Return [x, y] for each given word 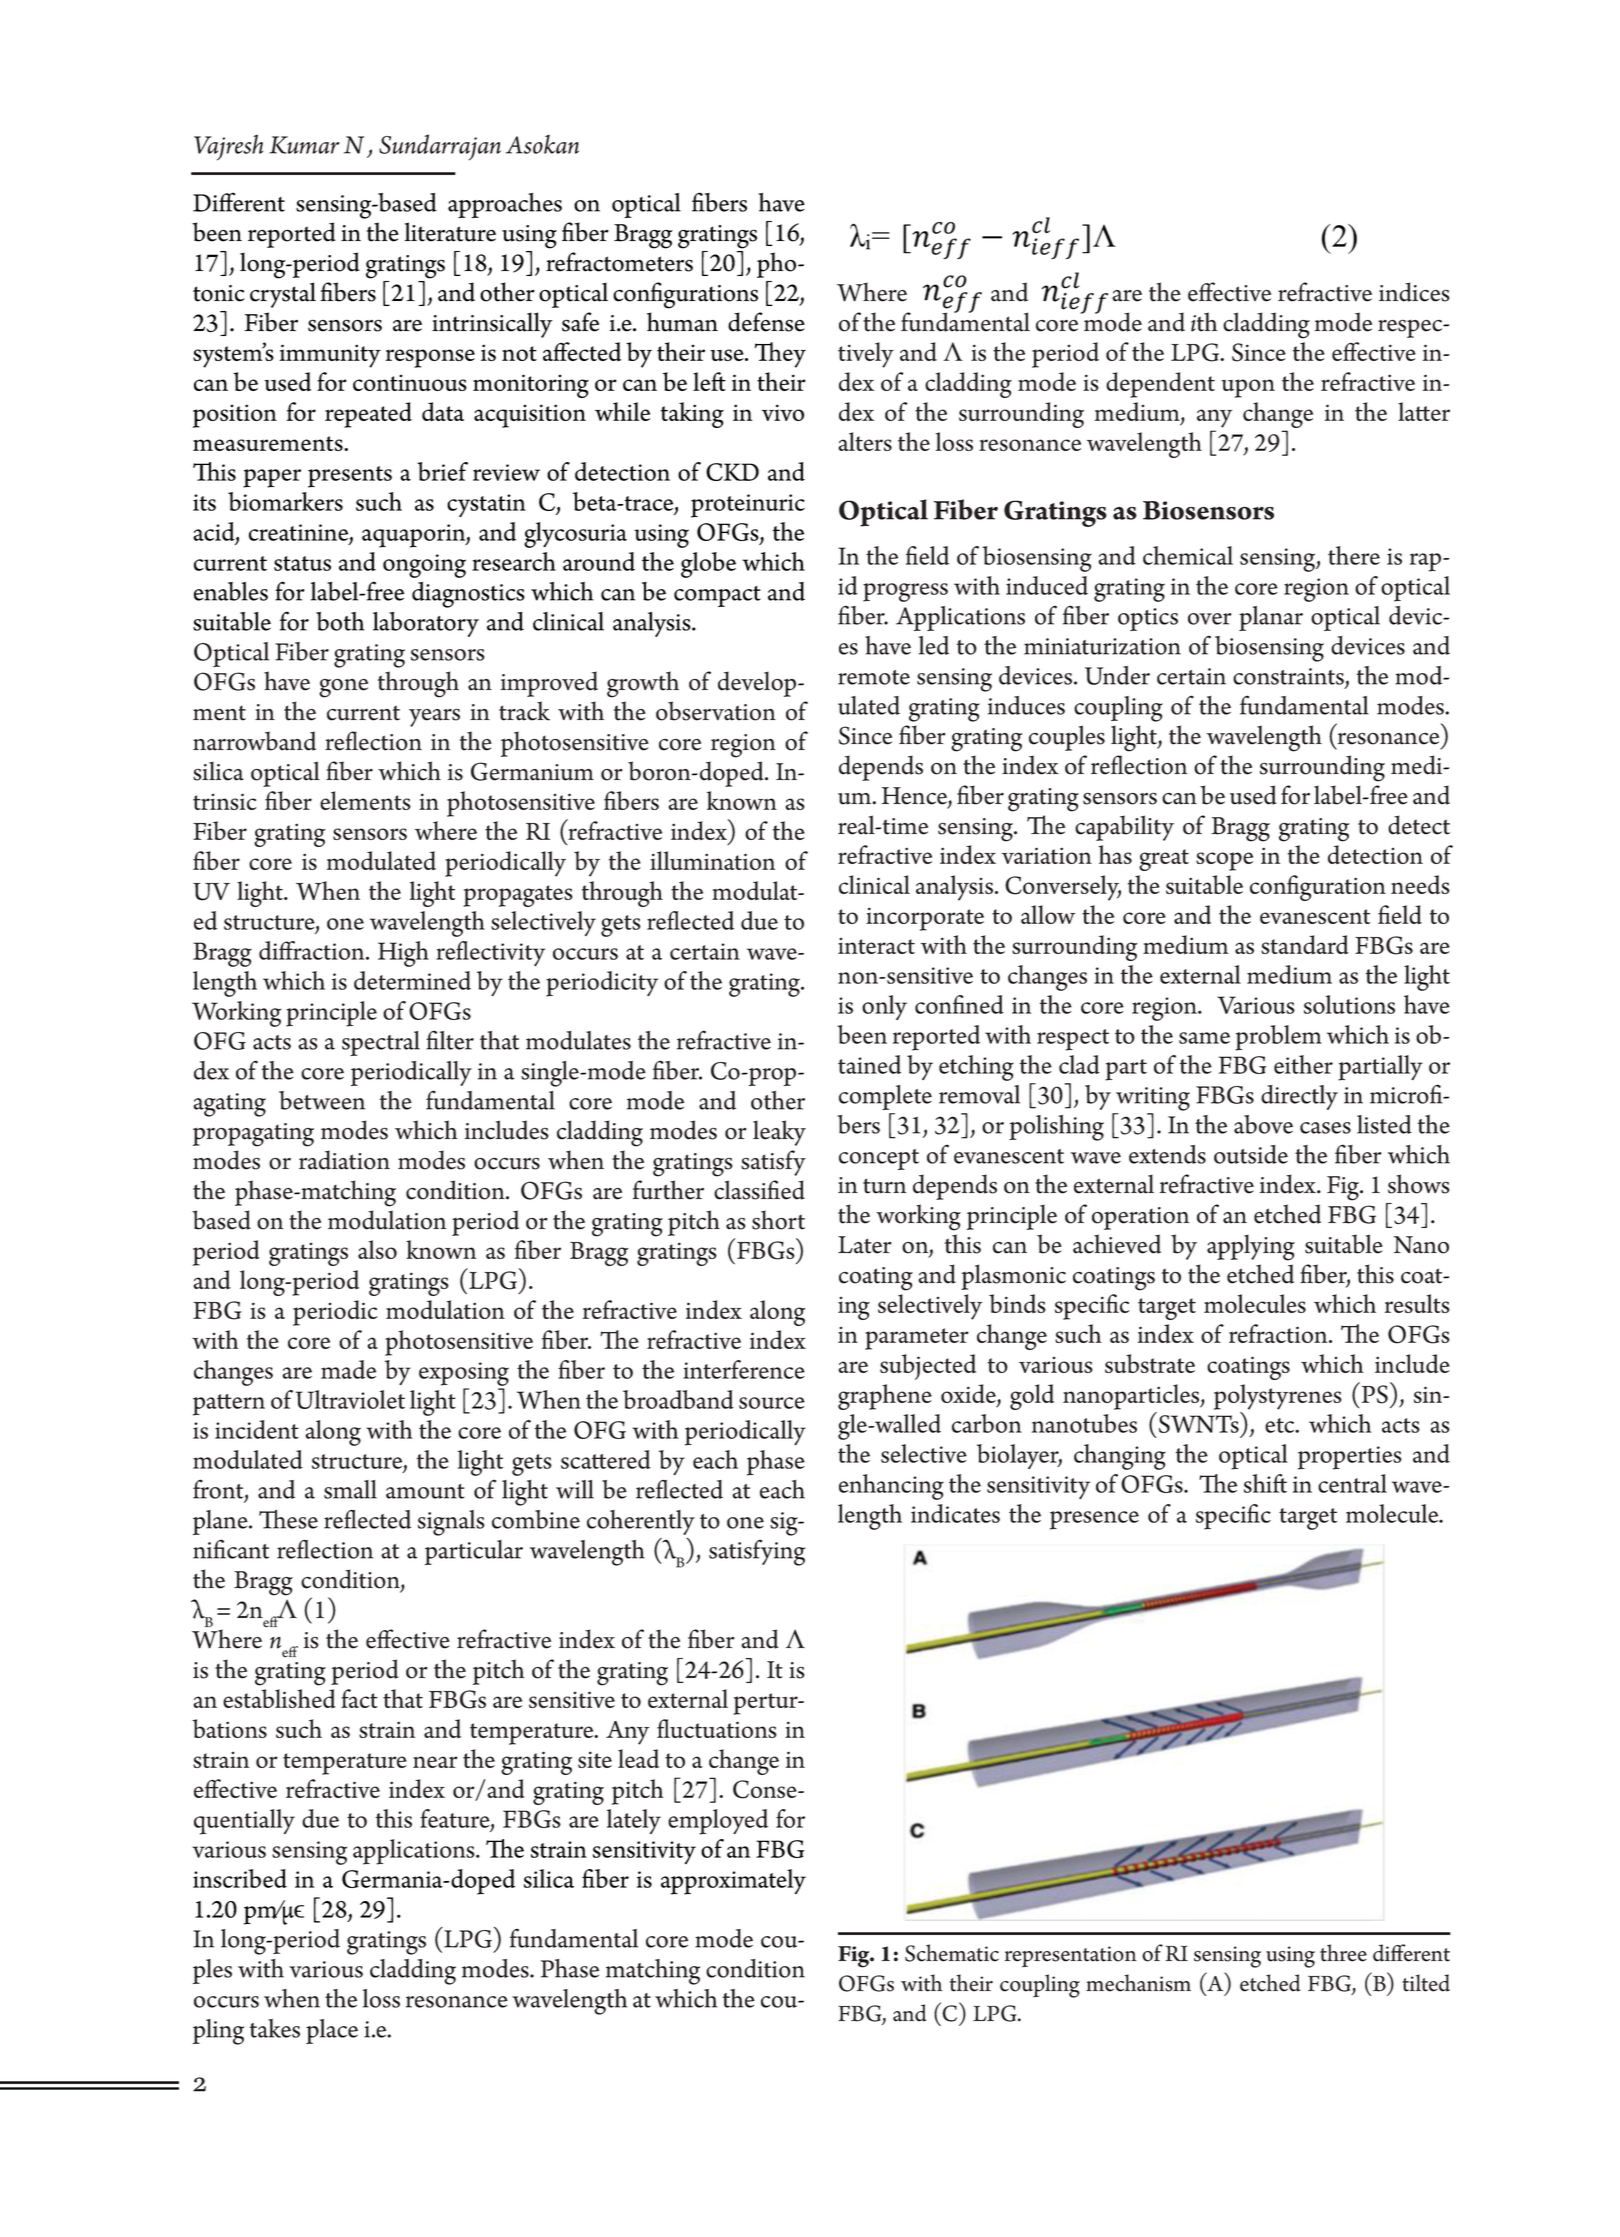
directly [1299, 1097]
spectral [381, 1043]
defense [766, 322]
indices [1414, 292]
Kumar [304, 145]
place [332, 2031]
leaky [779, 1133]
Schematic [952, 1953]
